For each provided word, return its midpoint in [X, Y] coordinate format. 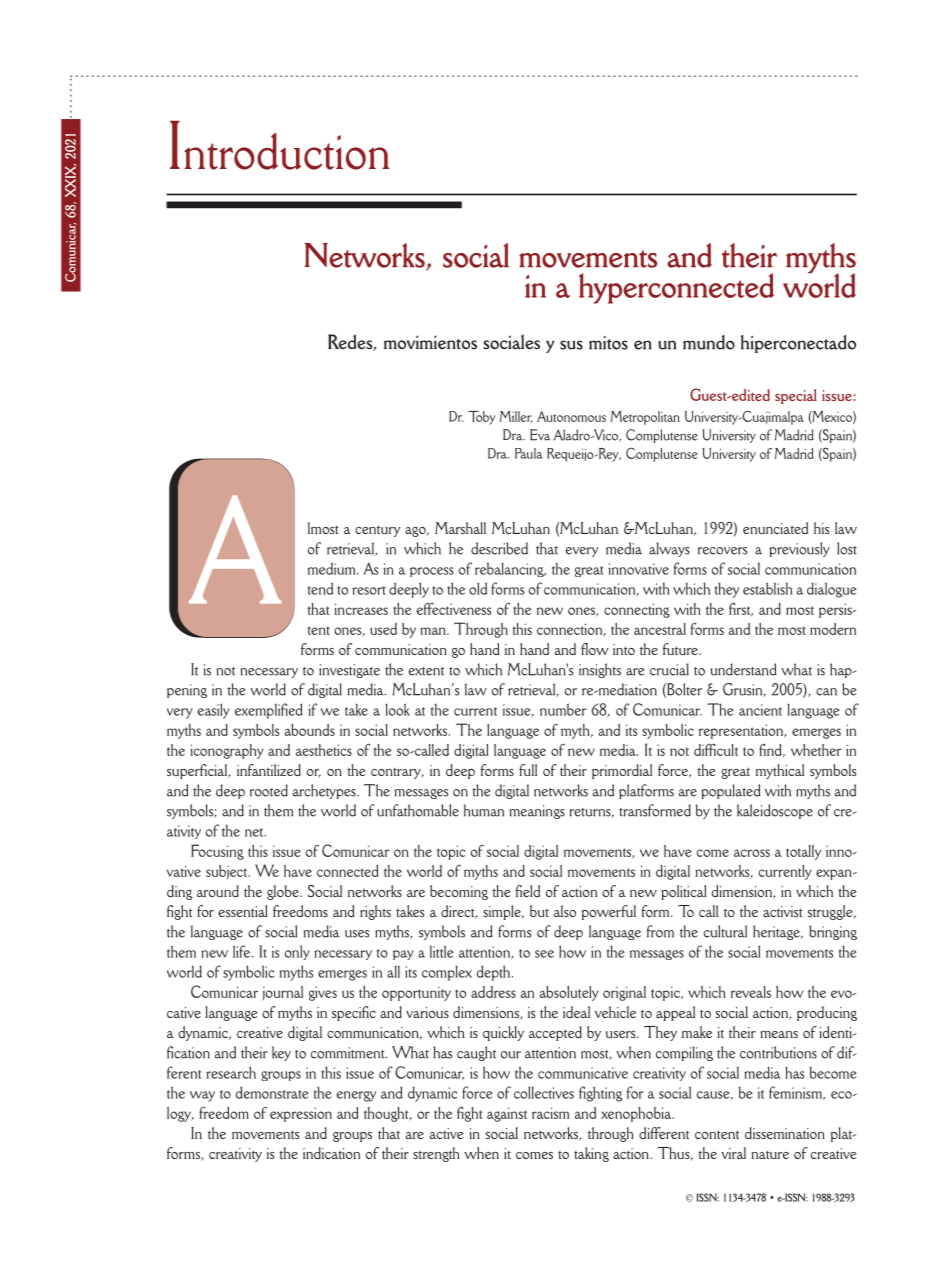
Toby [481, 418]
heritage [777, 932]
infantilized [269, 770]
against [507, 1114]
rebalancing [510, 569]
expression [301, 1114]
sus [571, 345]
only [297, 952]
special [796, 396]
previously [799, 549]
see [544, 954]
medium [333, 568]
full [528, 770]
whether [816, 750]
